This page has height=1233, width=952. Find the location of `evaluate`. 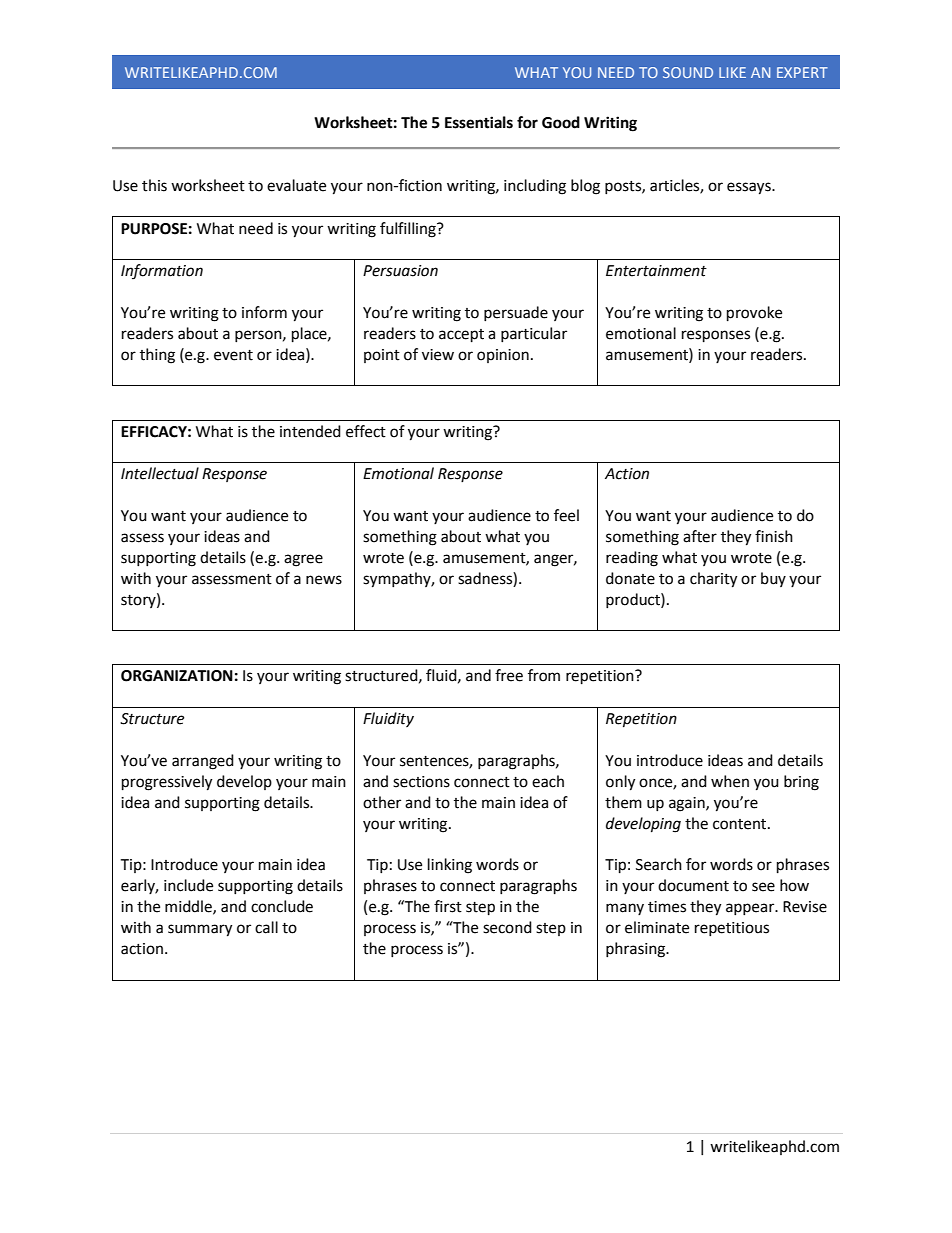

evaluate is located at coordinates (296, 185).
